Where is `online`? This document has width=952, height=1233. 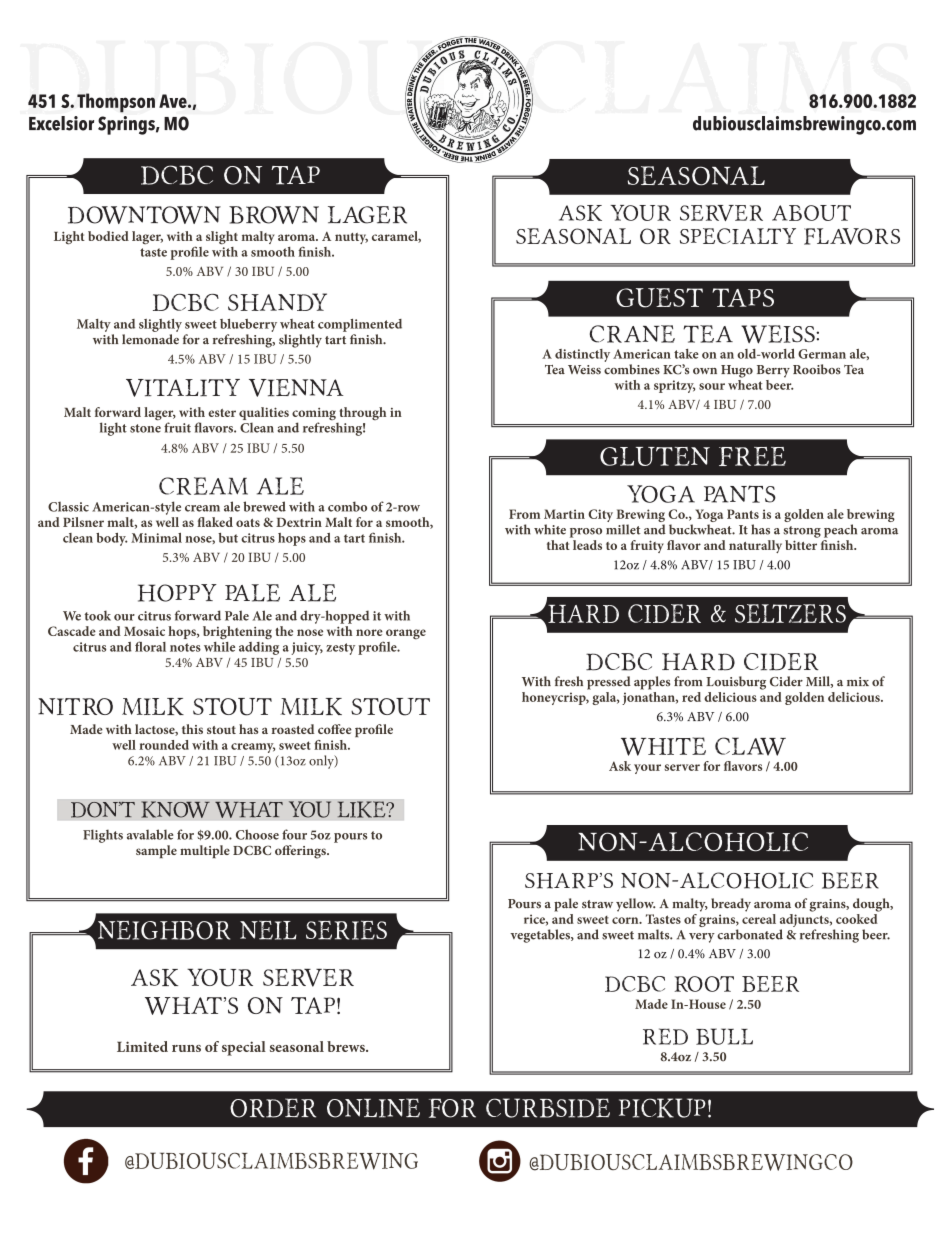 online is located at coordinates (373, 1108).
